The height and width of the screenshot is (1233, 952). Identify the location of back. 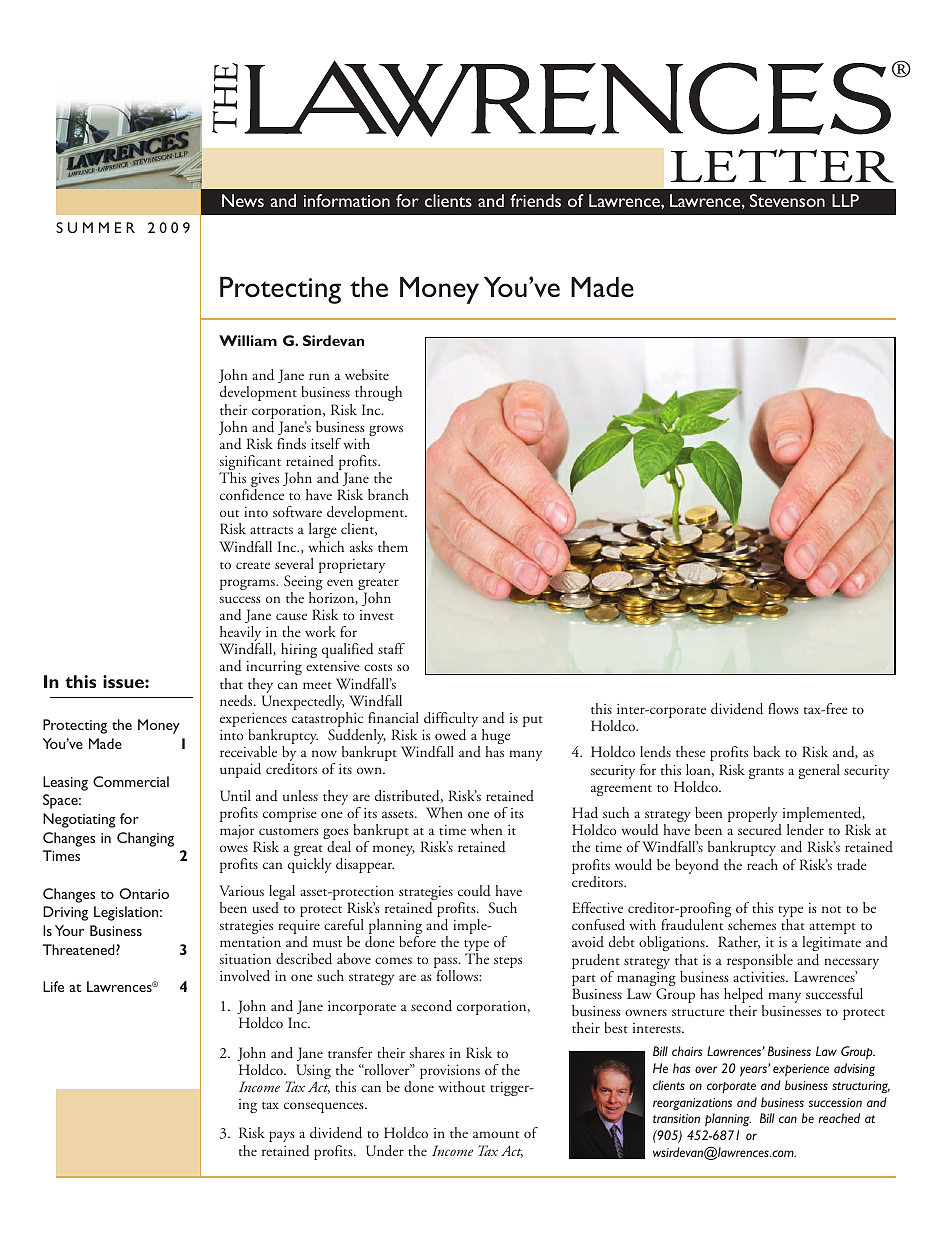
(767, 751).
